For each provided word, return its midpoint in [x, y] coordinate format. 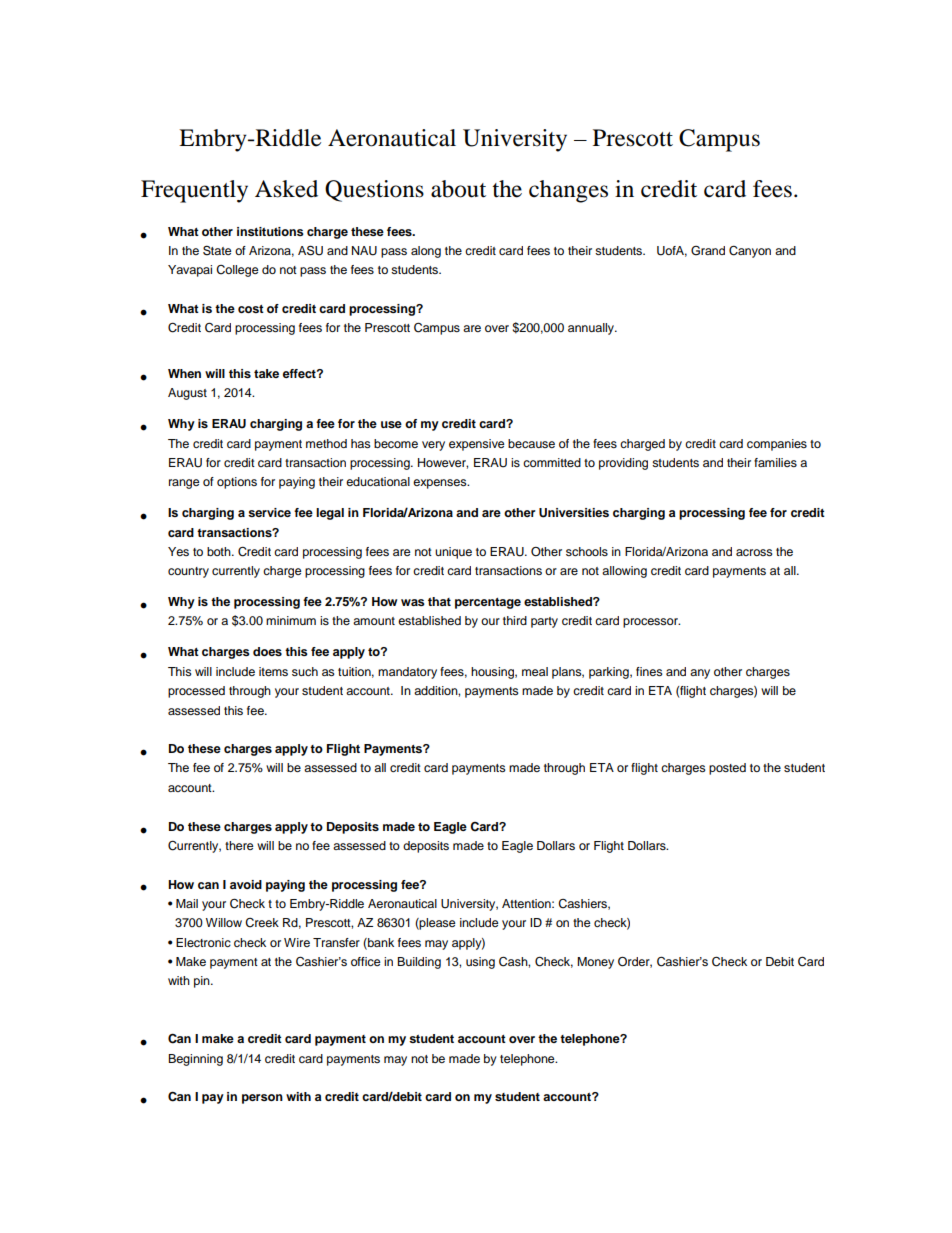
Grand [708, 250]
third [515, 620]
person [262, 1099]
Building [419, 963]
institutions [270, 231]
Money [595, 963]
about [458, 189]
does [267, 651]
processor [651, 623]
